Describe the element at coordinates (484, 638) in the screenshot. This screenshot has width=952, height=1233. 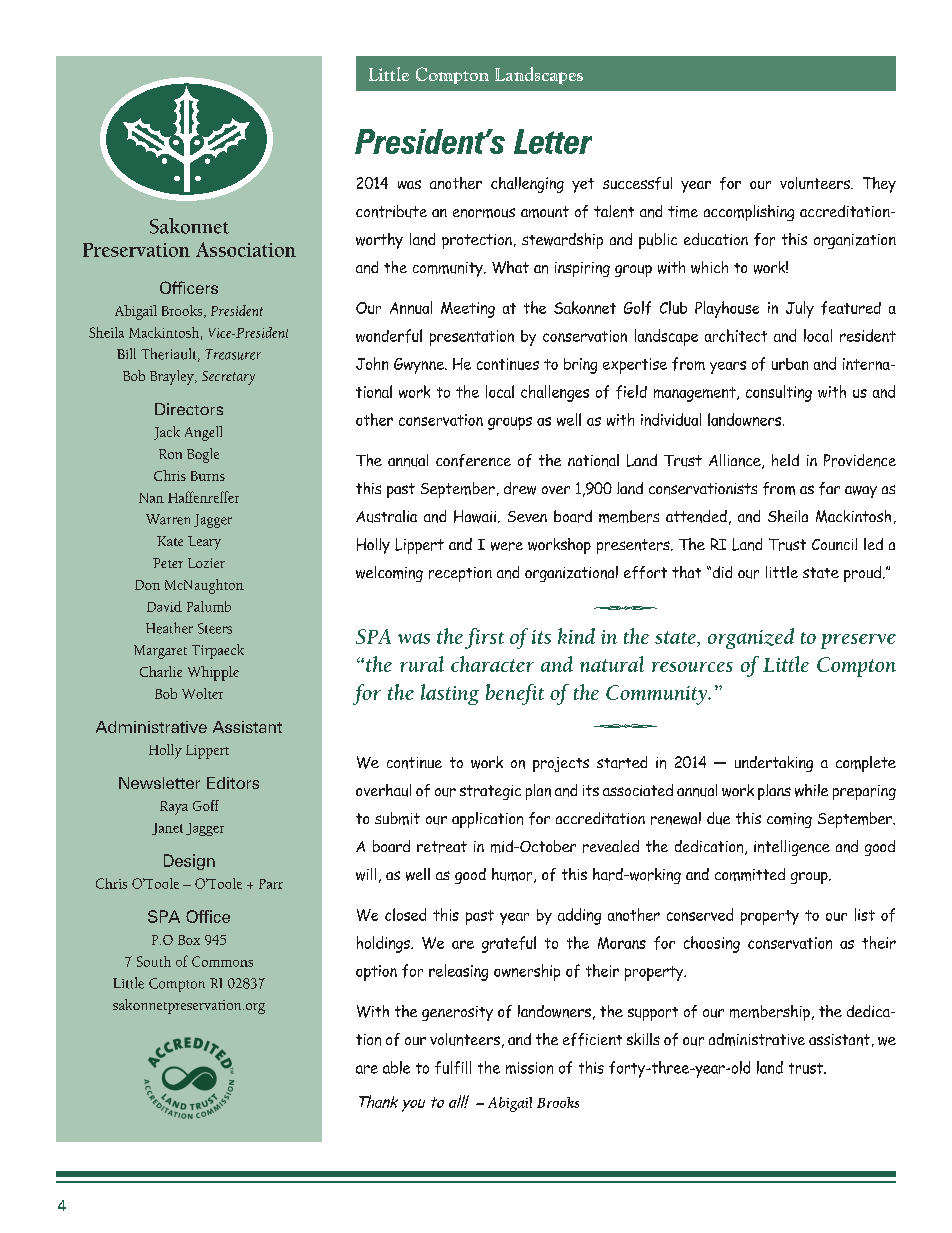
I see `first` at that location.
